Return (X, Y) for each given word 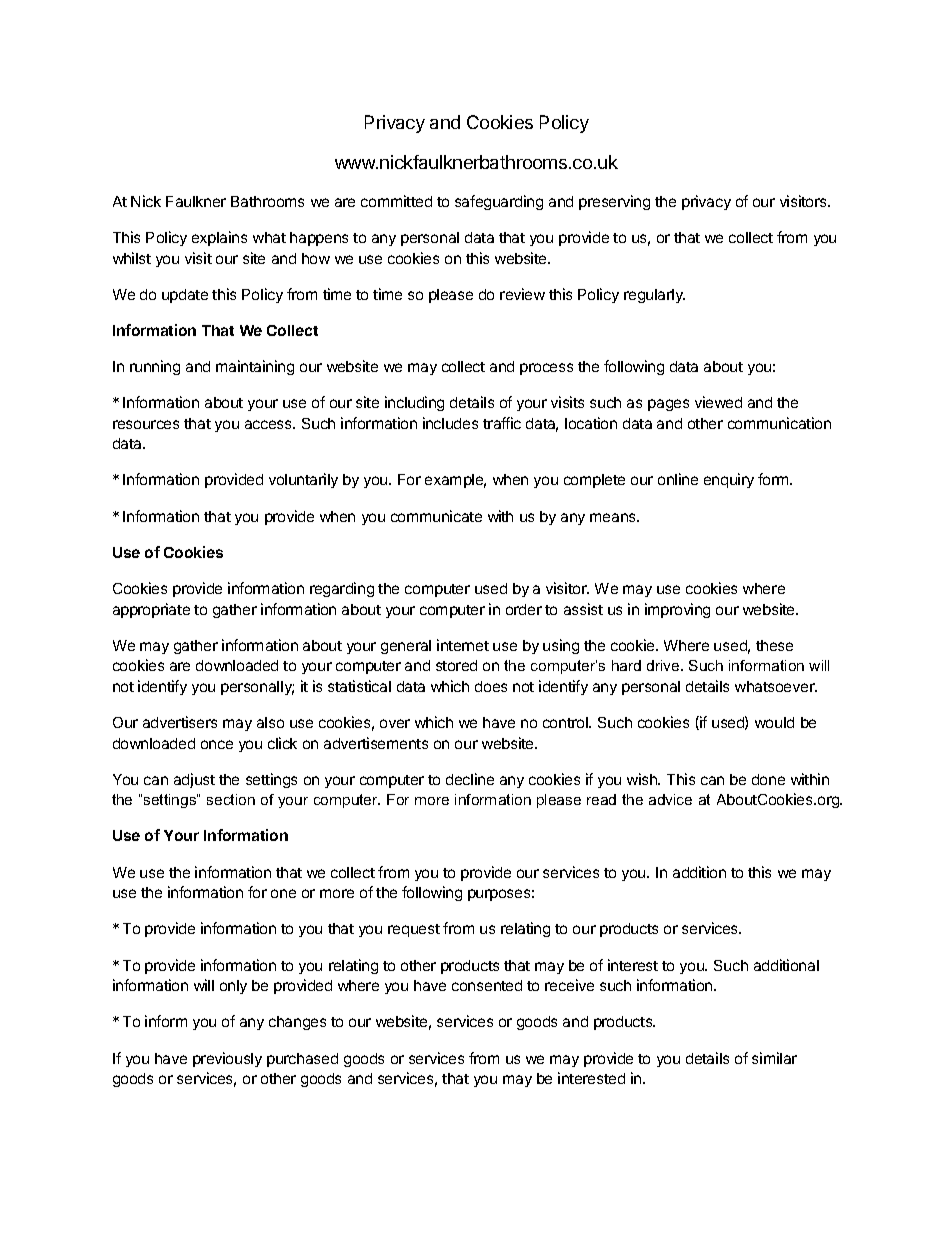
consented (487, 985)
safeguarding (499, 202)
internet (463, 645)
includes (450, 423)
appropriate (151, 610)
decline (470, 779)
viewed (718, 402)
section (231, 799)
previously (227, 1059)
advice (670, 799)
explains (219, 238)
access (269, 424)
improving (677, 610)
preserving (614, 202)
